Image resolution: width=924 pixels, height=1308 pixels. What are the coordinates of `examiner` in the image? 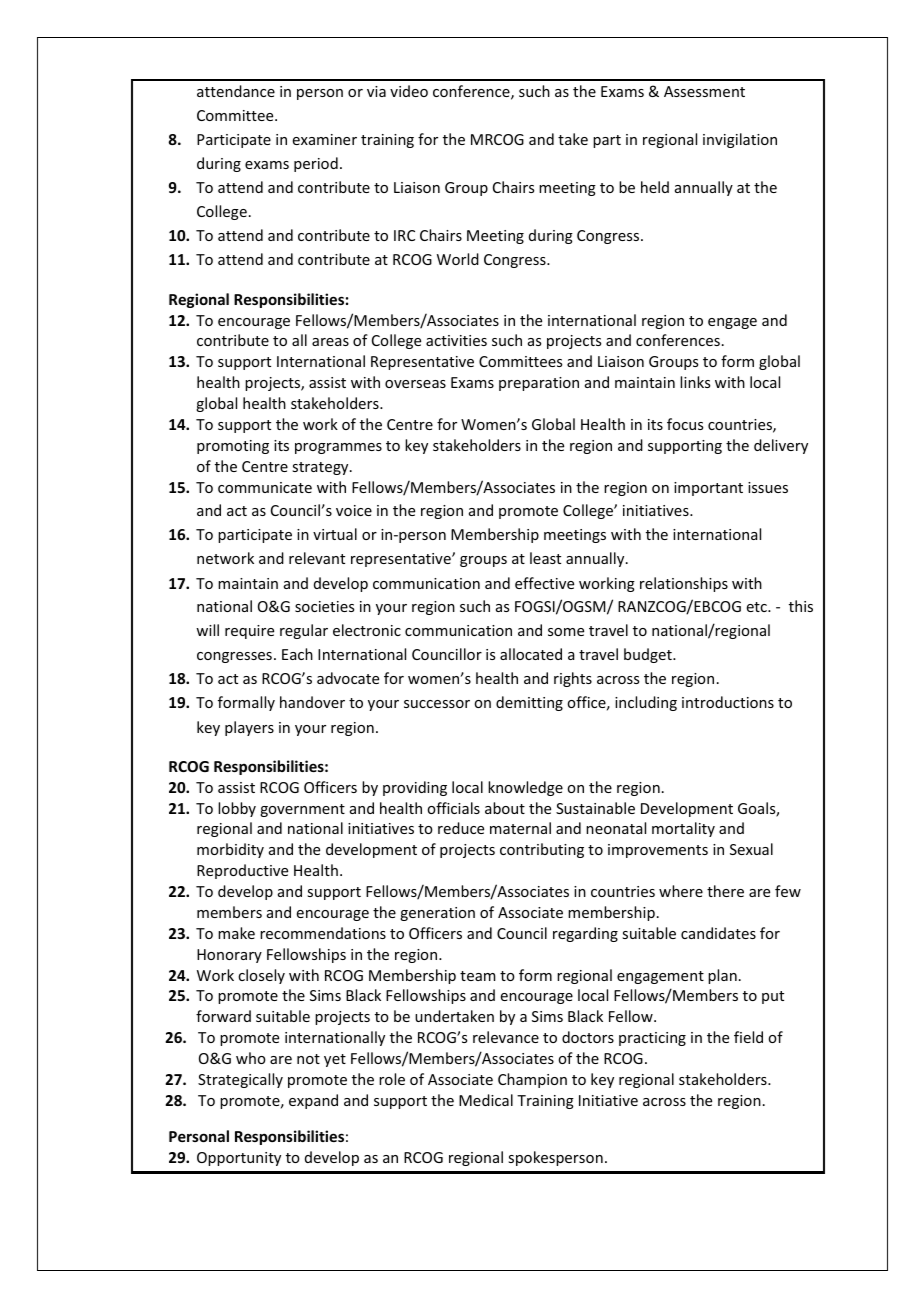 It's located at (325, 139).
